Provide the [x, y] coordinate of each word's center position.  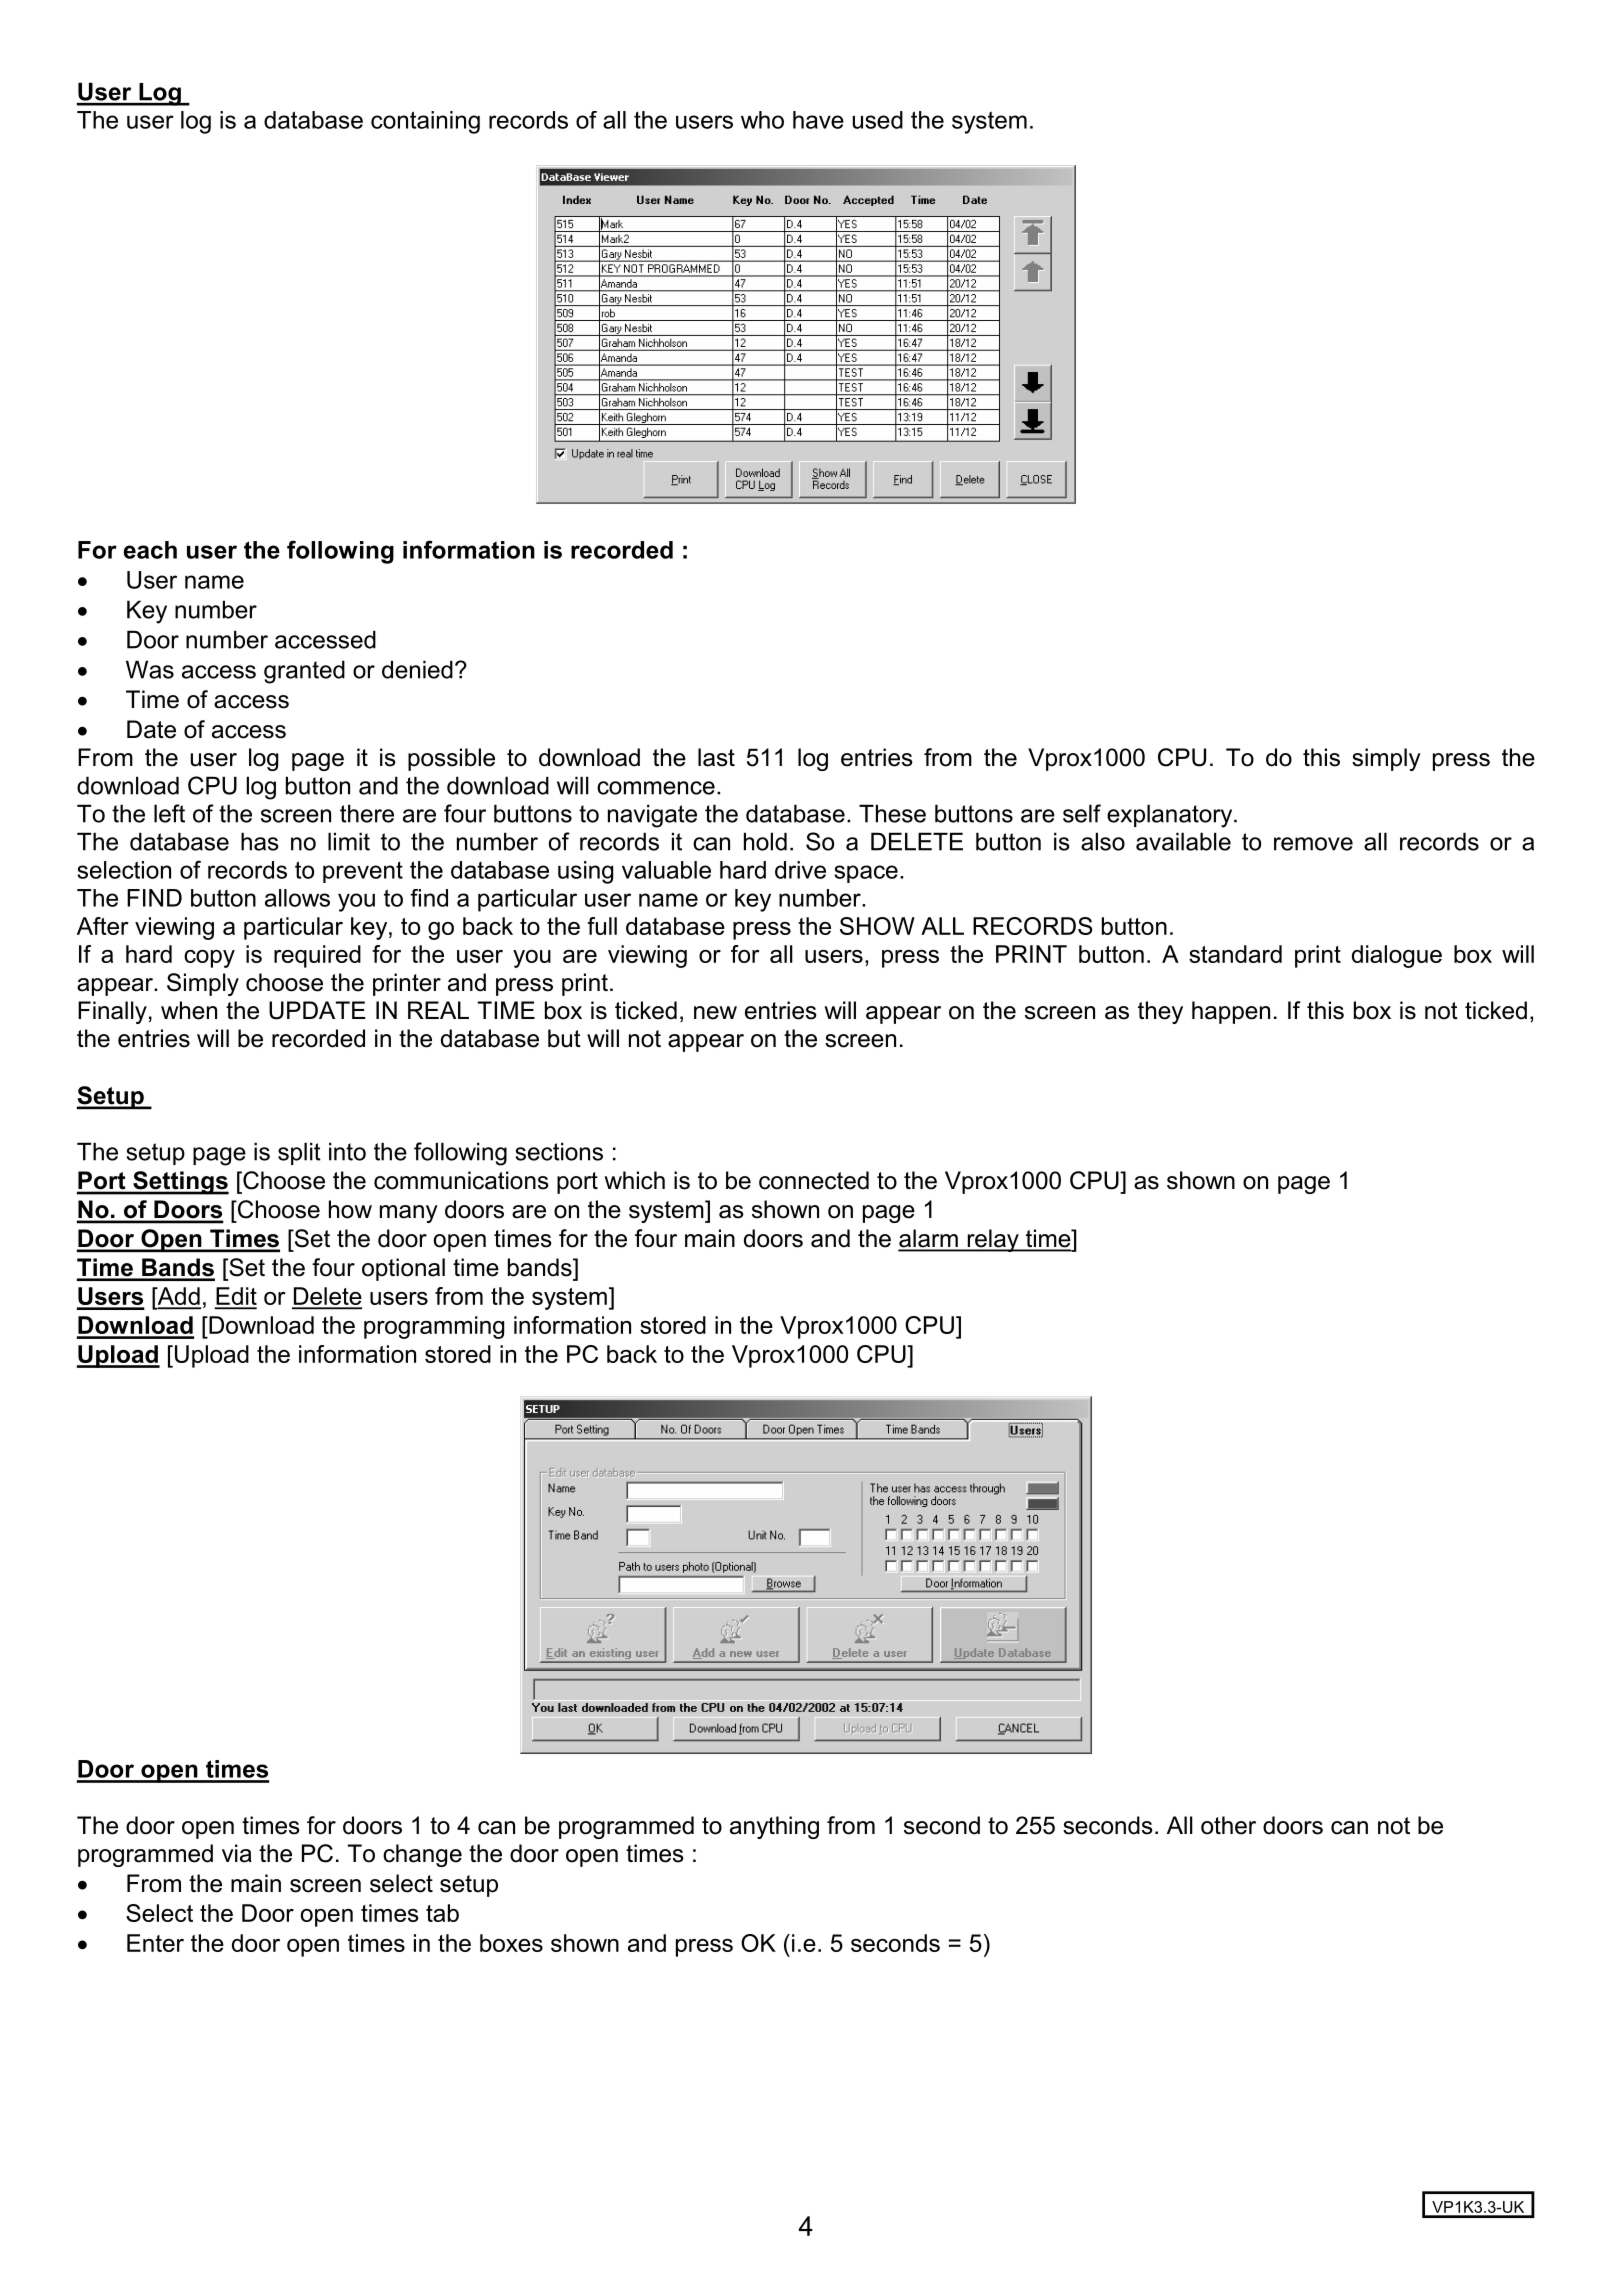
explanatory [1171, 816]
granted [304, 672]
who [762, 120]
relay [993, 1240]
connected [814, 1180]
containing [425, 122]
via [237, 1853]
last [716, 757]
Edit [236, 1297]
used [878, 120]
